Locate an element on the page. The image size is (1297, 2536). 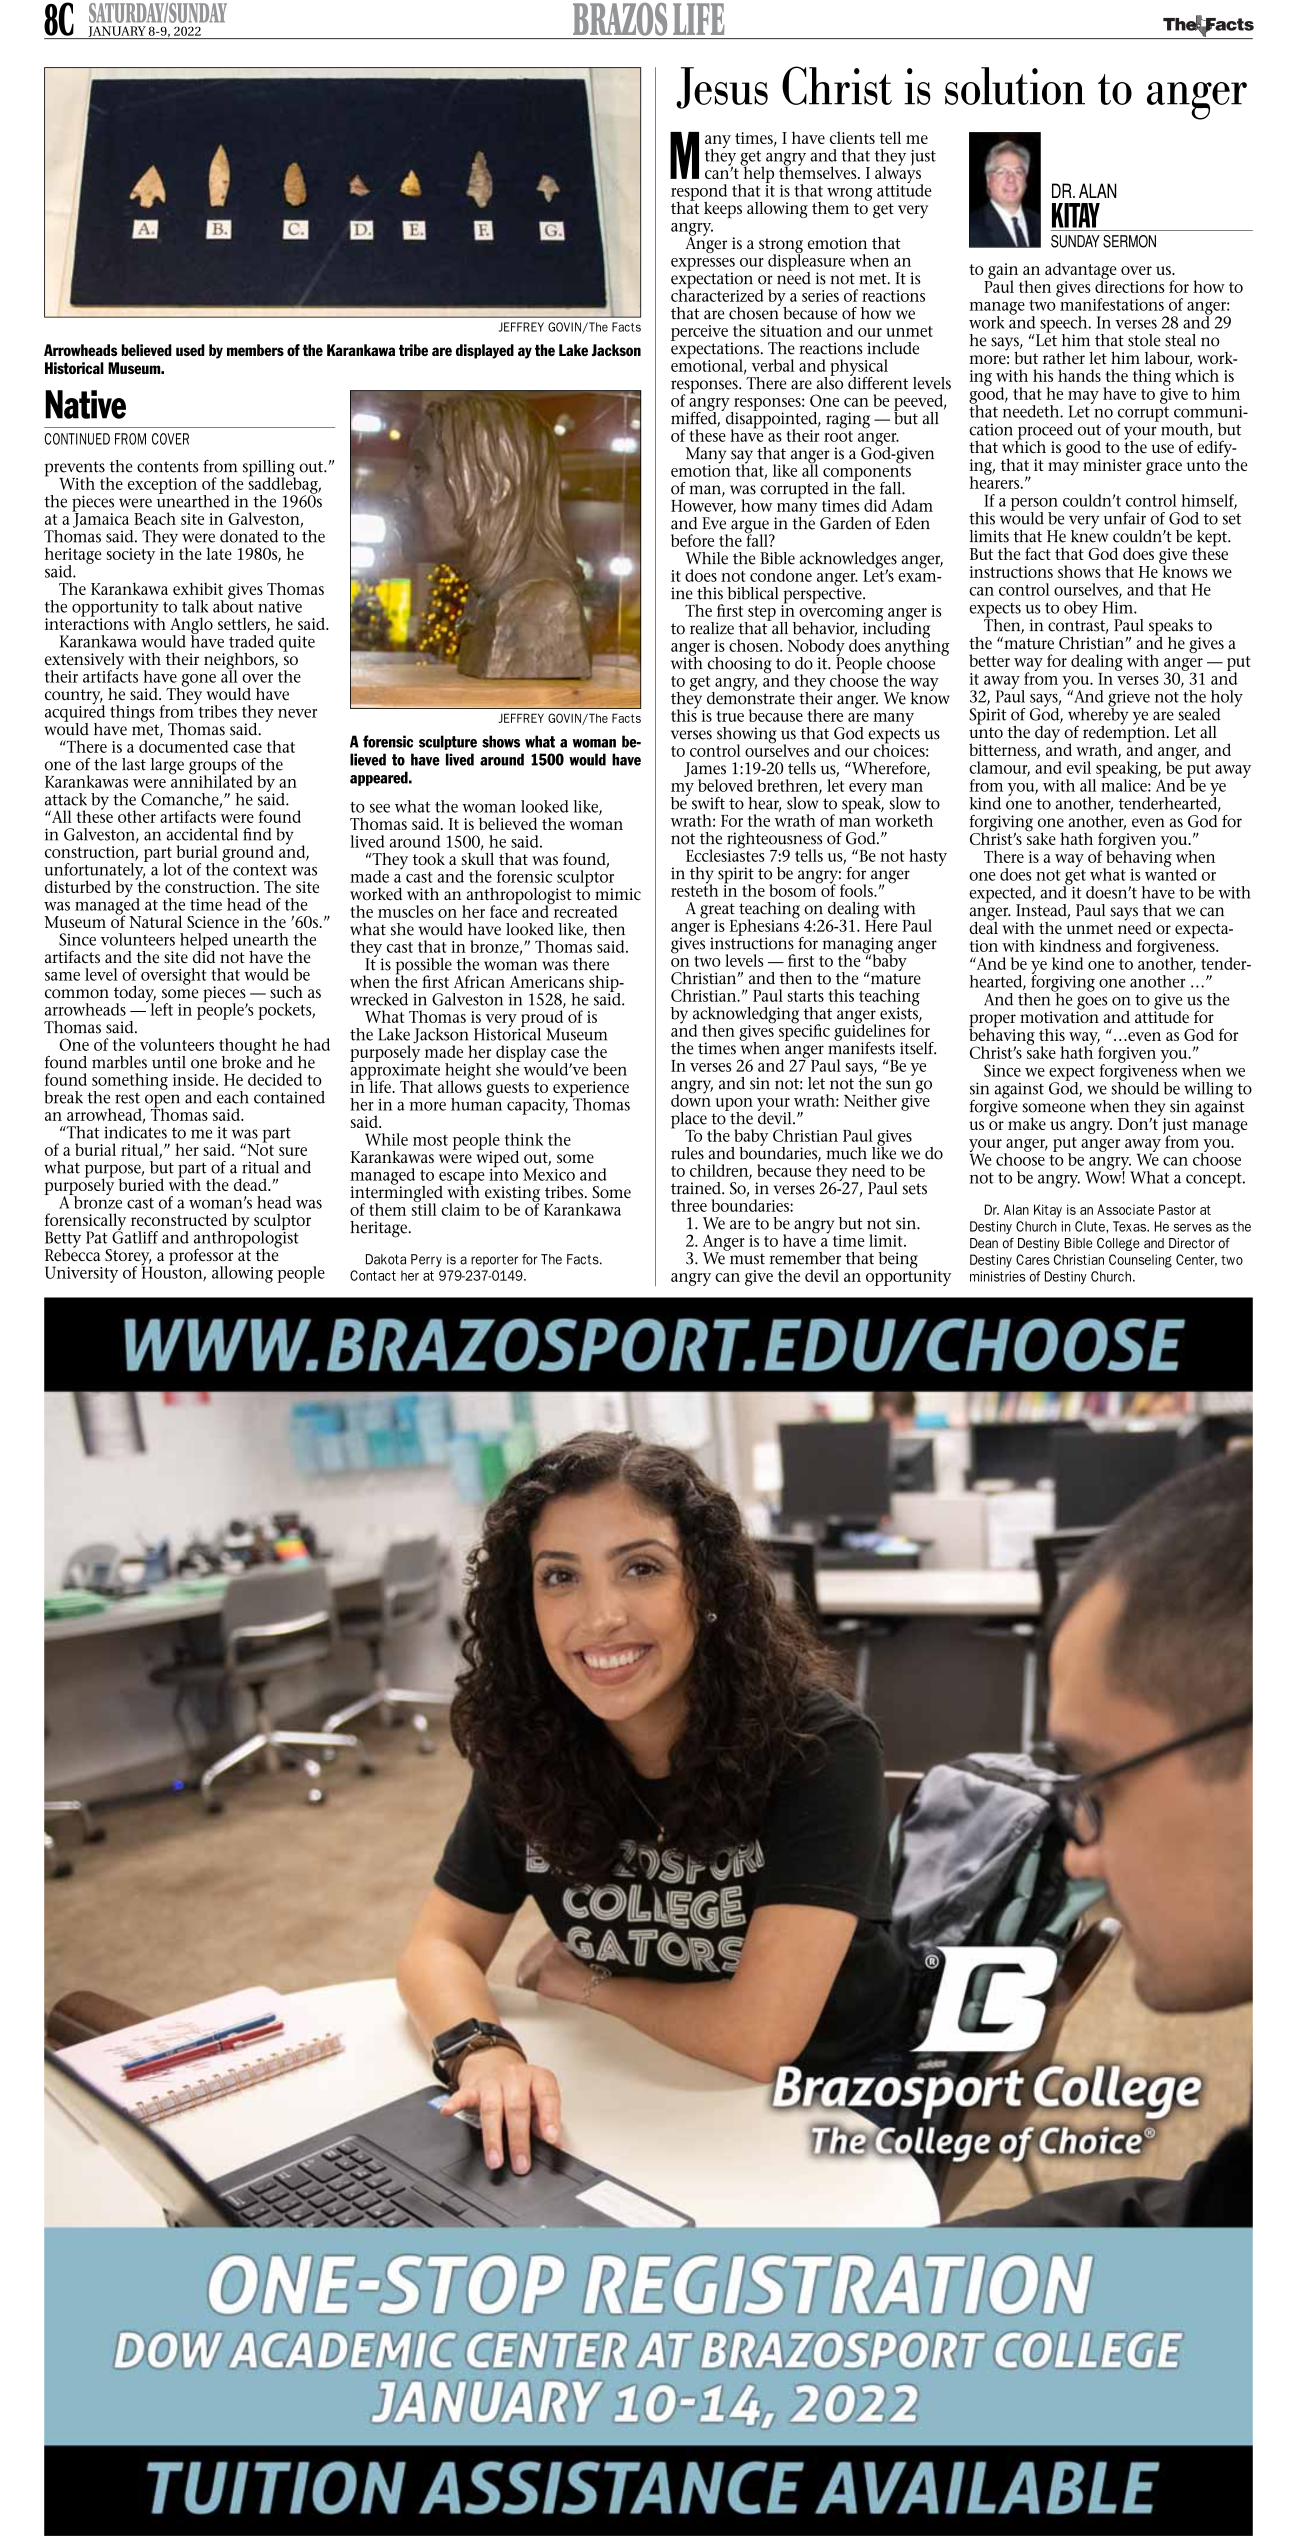
three is located at coordinates (689, 1205).
